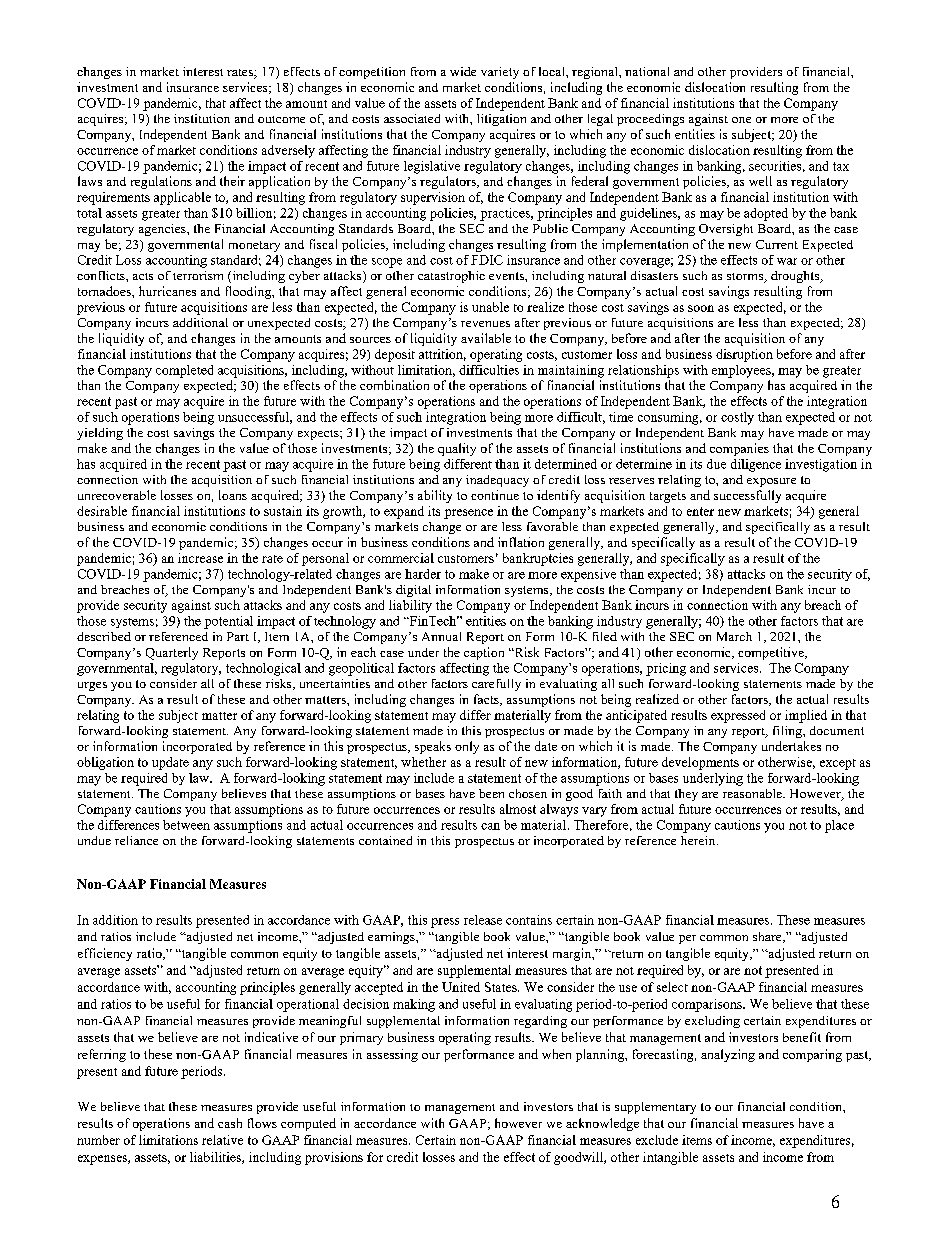 The height and width of the page is (1233, 952). I want to click on outcome, so click(281, 119).
